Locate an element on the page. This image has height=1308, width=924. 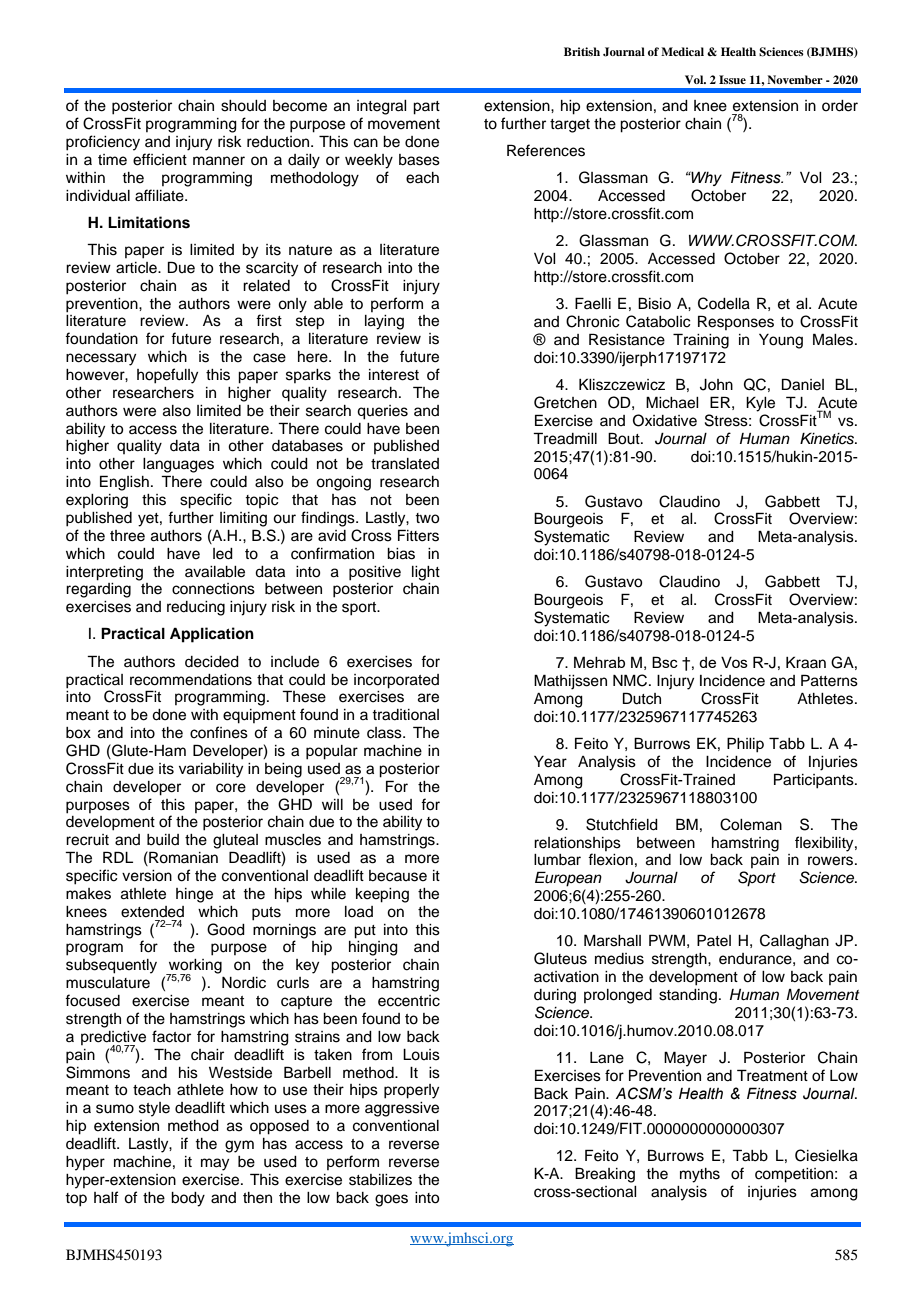
languages is located at coordinates (178, 465).
